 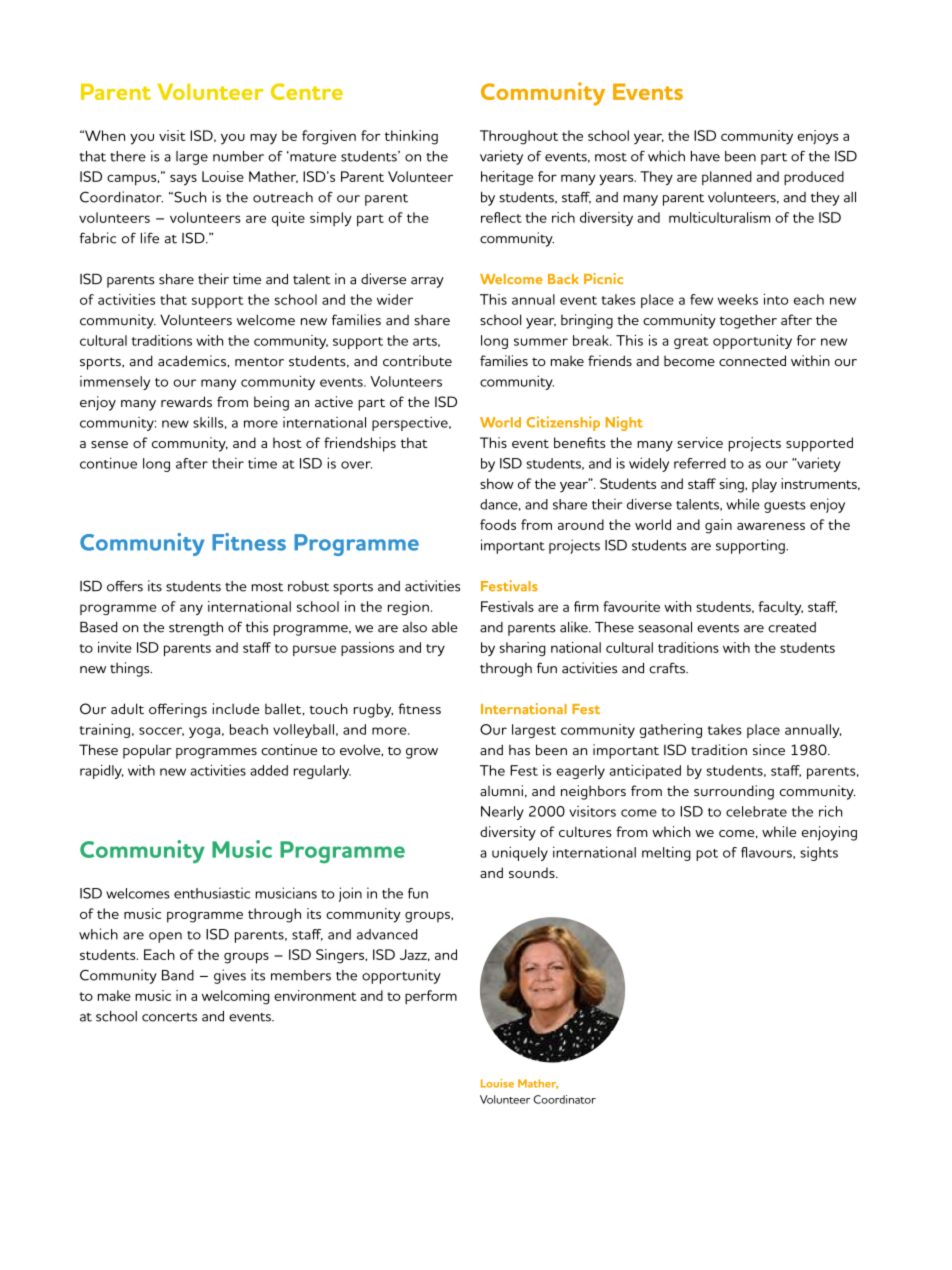 I want to click on have, so click(x=705, y=156).
